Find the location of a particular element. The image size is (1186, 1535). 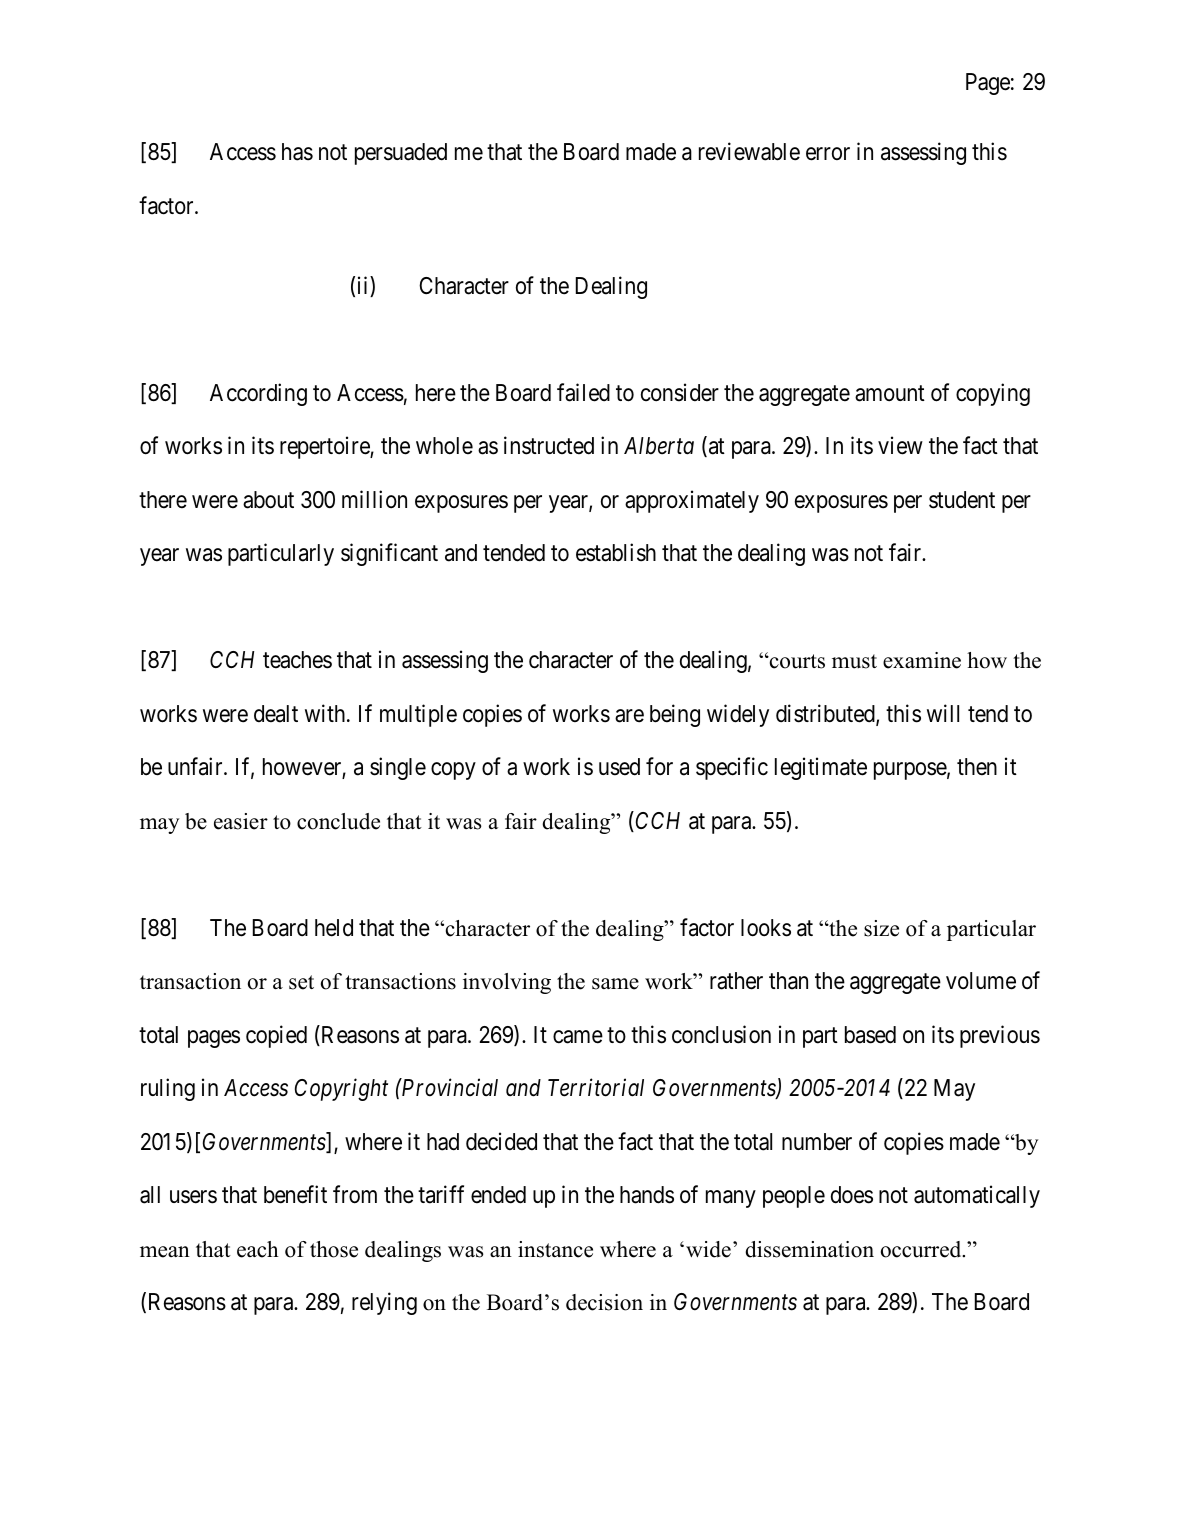

used is located at coordinates (619, 767).
